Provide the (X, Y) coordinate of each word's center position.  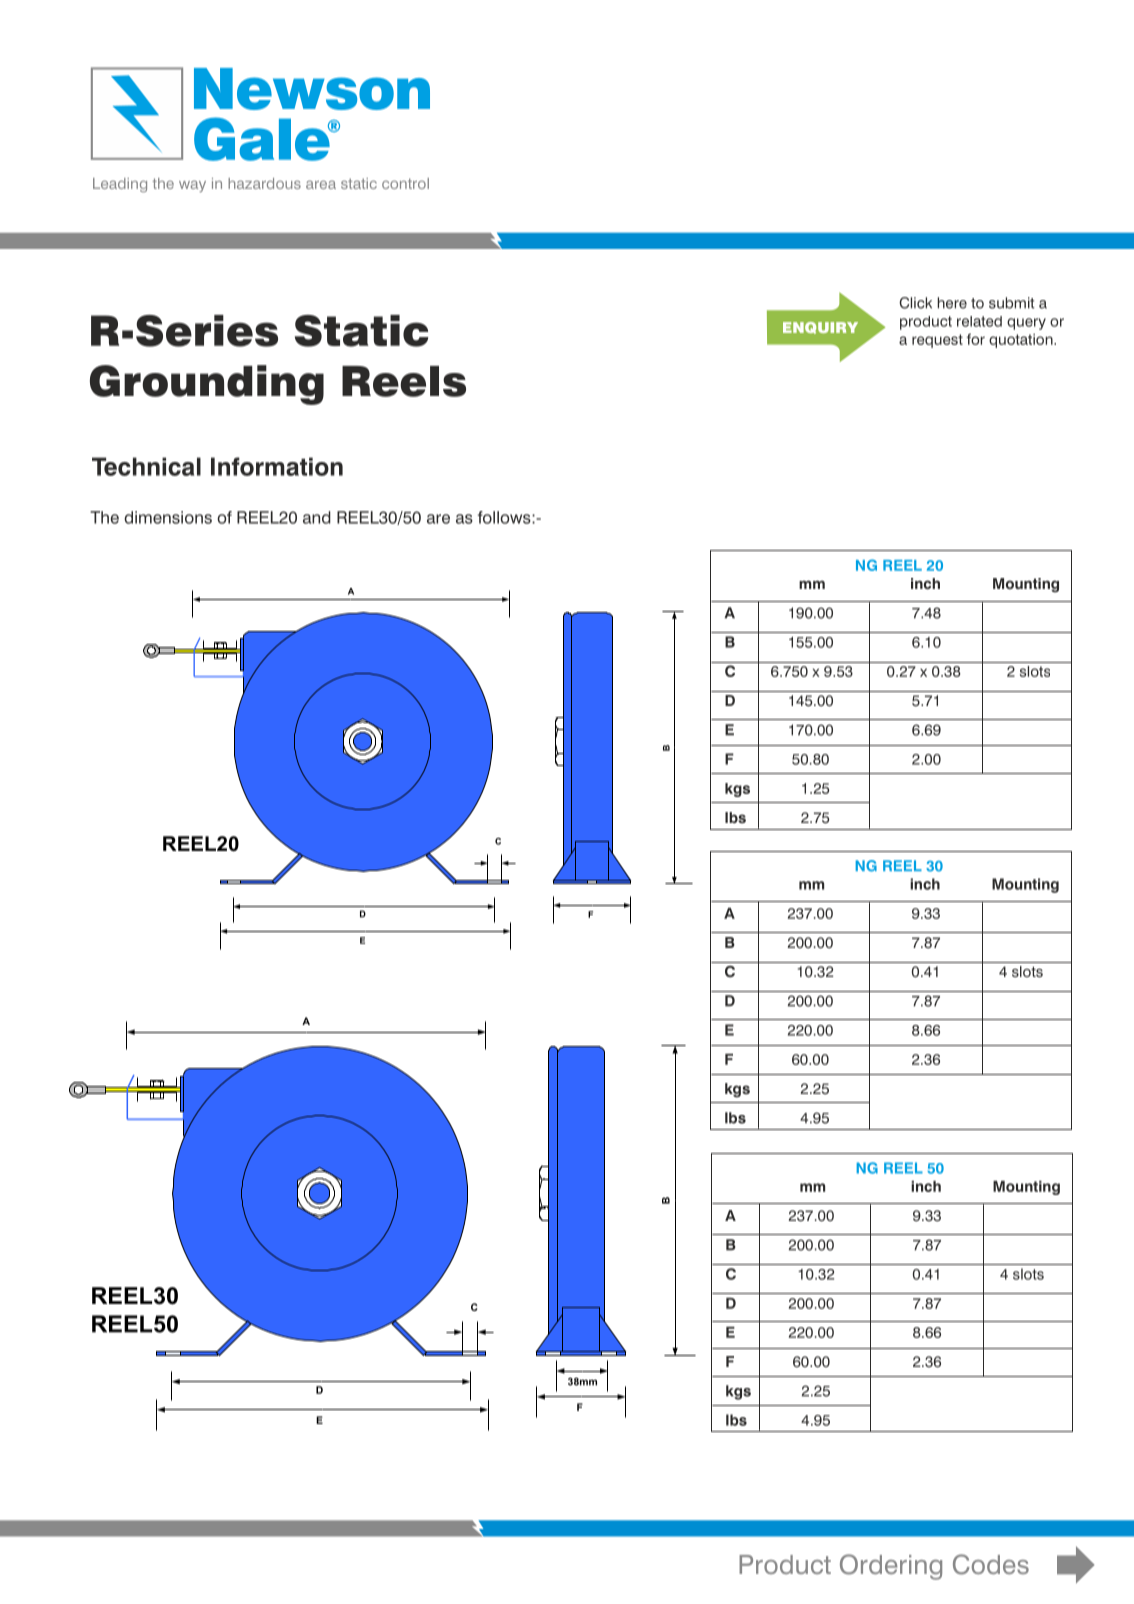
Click (915, 303)
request (937, 341)
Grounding (207, 385)
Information (277, 466)
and (317, 517)
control (405, 183)
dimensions (168, 517)
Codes (991, 1564)
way (192, 186)
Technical (146, 466)
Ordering (891, 1567)
